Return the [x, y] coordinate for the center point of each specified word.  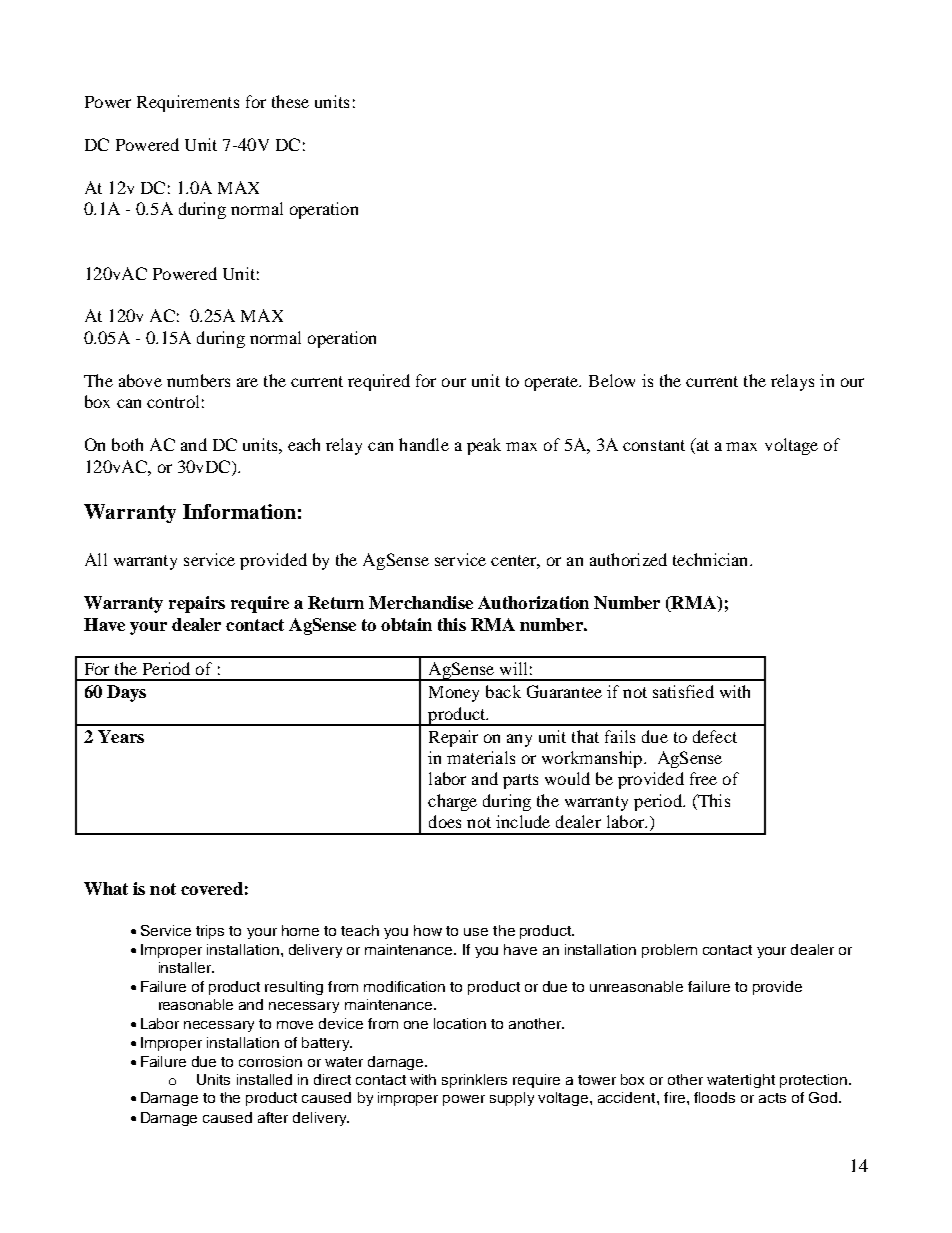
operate [553, 383]
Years [121, 736]
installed [264, 1079]
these [290, 101]
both [127, 444]
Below [612, 380]
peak [484, 446]
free [703, 778]
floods [714, 1097]
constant [654, 445]
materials [481, 757]
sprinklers [474, 1081]
